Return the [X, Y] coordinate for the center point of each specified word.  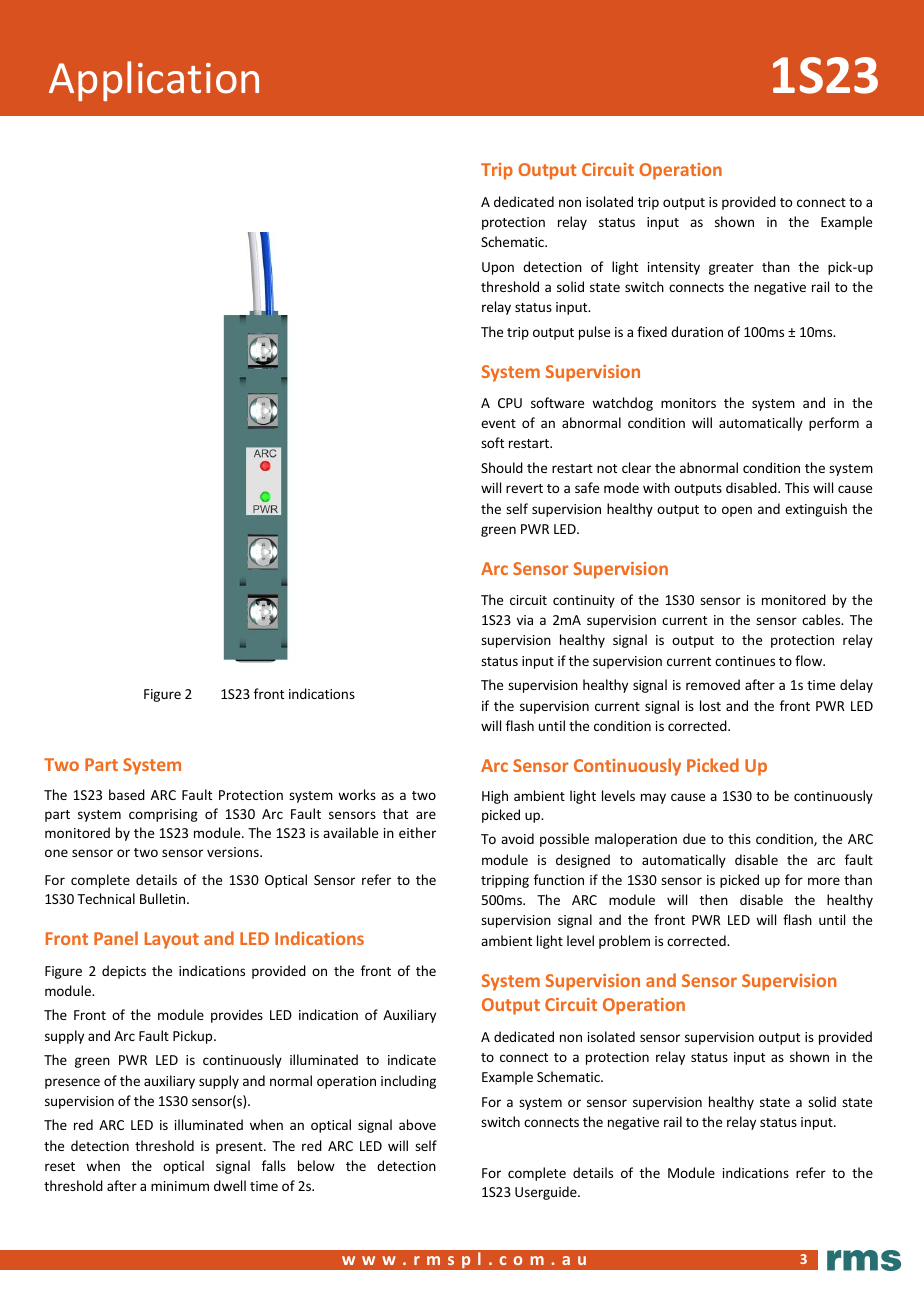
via [525, 620]
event [498, 423]
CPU [510, 403]
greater [731, 269]
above [417, 1124]
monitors [688, 403]
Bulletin [164, 898]
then [714, 899]
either [417, 832]
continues [745, 661]
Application [154, 81]
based [127, 794]
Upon [498, 268]
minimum [180, 1186]
